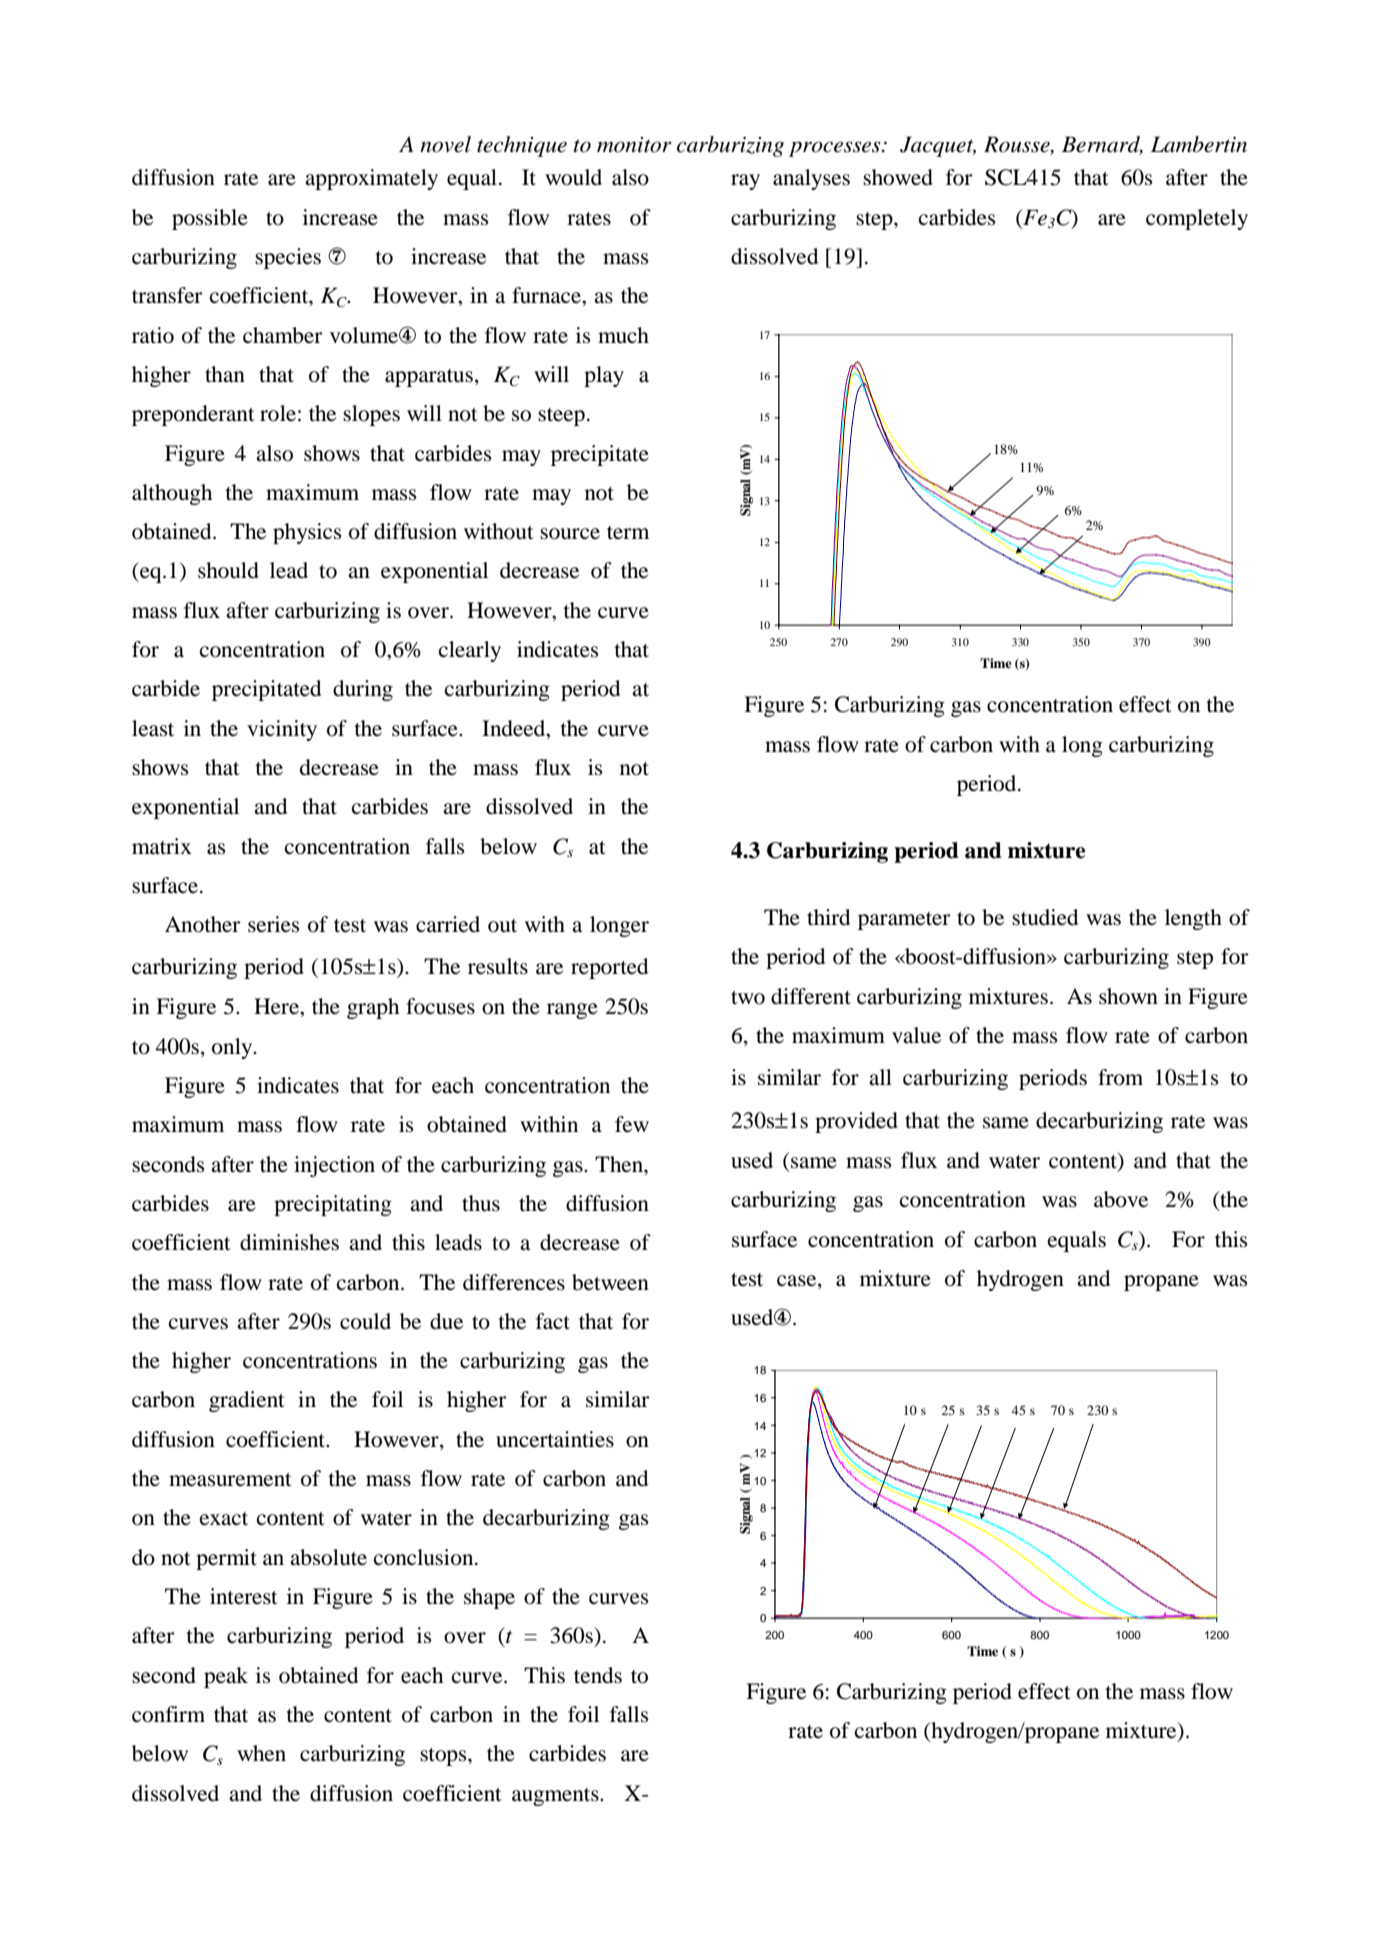 The height and width of the image is (1956, 1382). What do you see at coordinates (228, 570) in the image?
I see `should` at bounding box center [228, 570].
